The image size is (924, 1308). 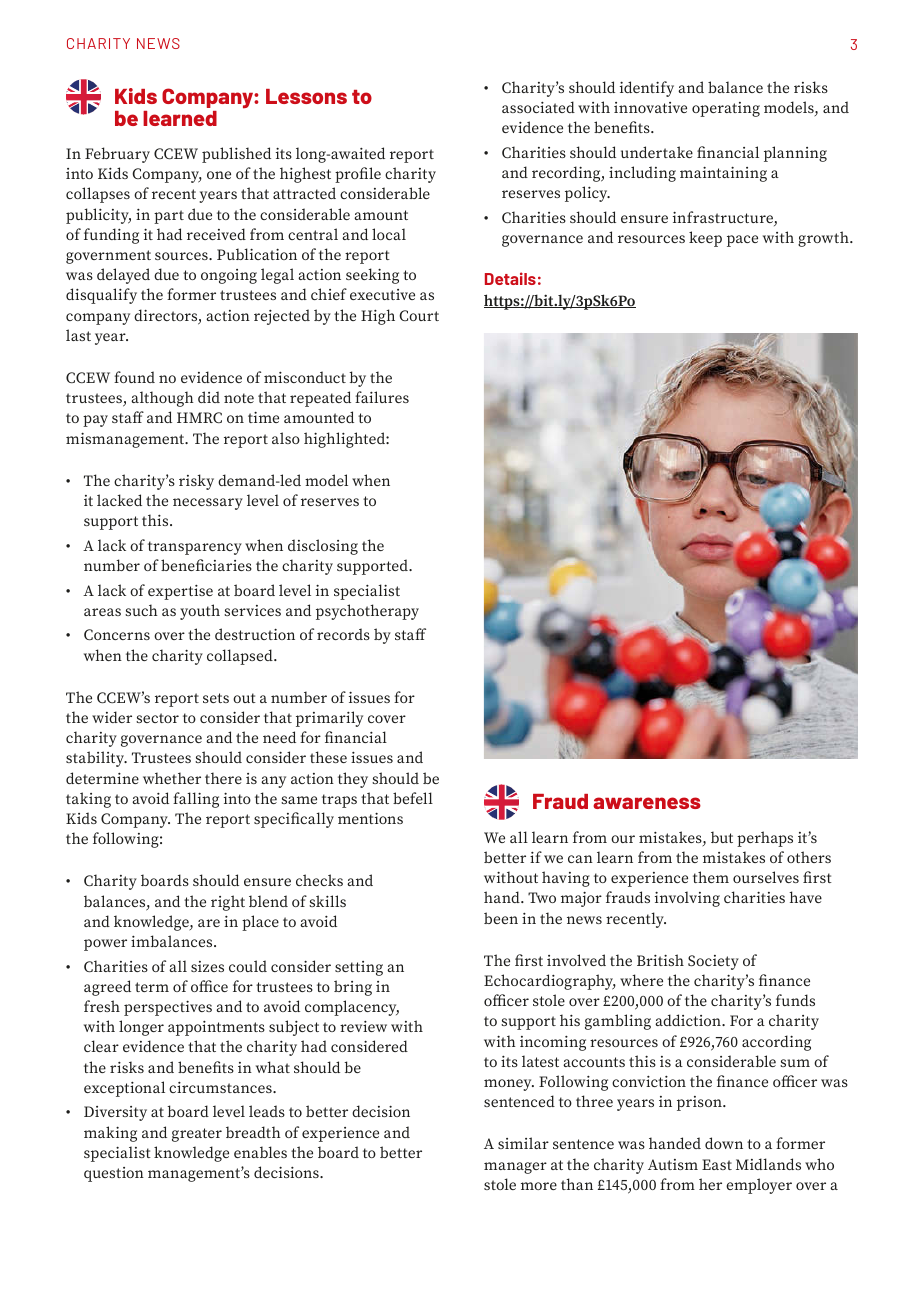 What do you see at coordinates (726, 109) in the image?
I see `operating` at bounding box center [726, 109].
